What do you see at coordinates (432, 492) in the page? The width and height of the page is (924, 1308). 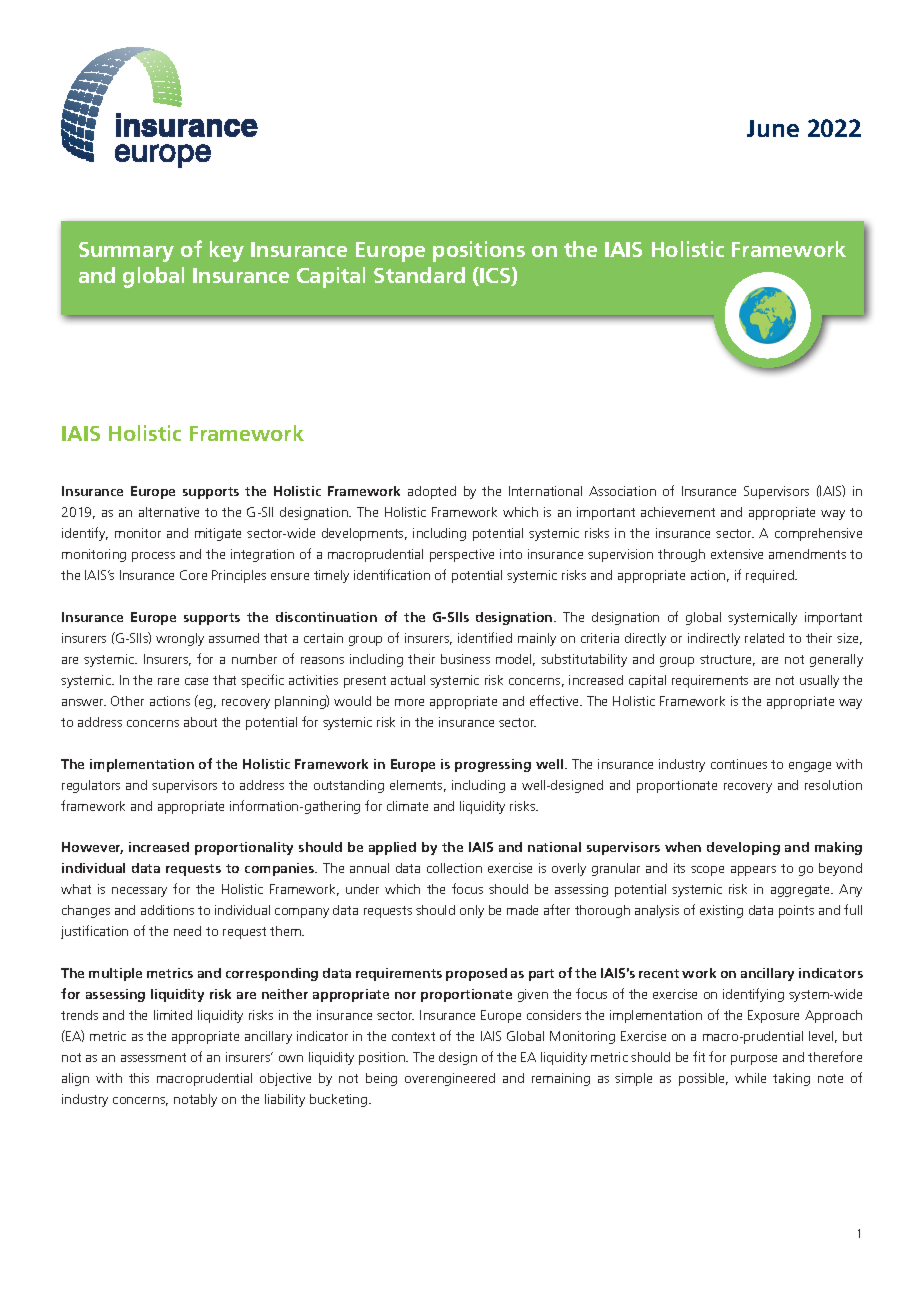 I see `adopted` at bounding box center [432, 492].
